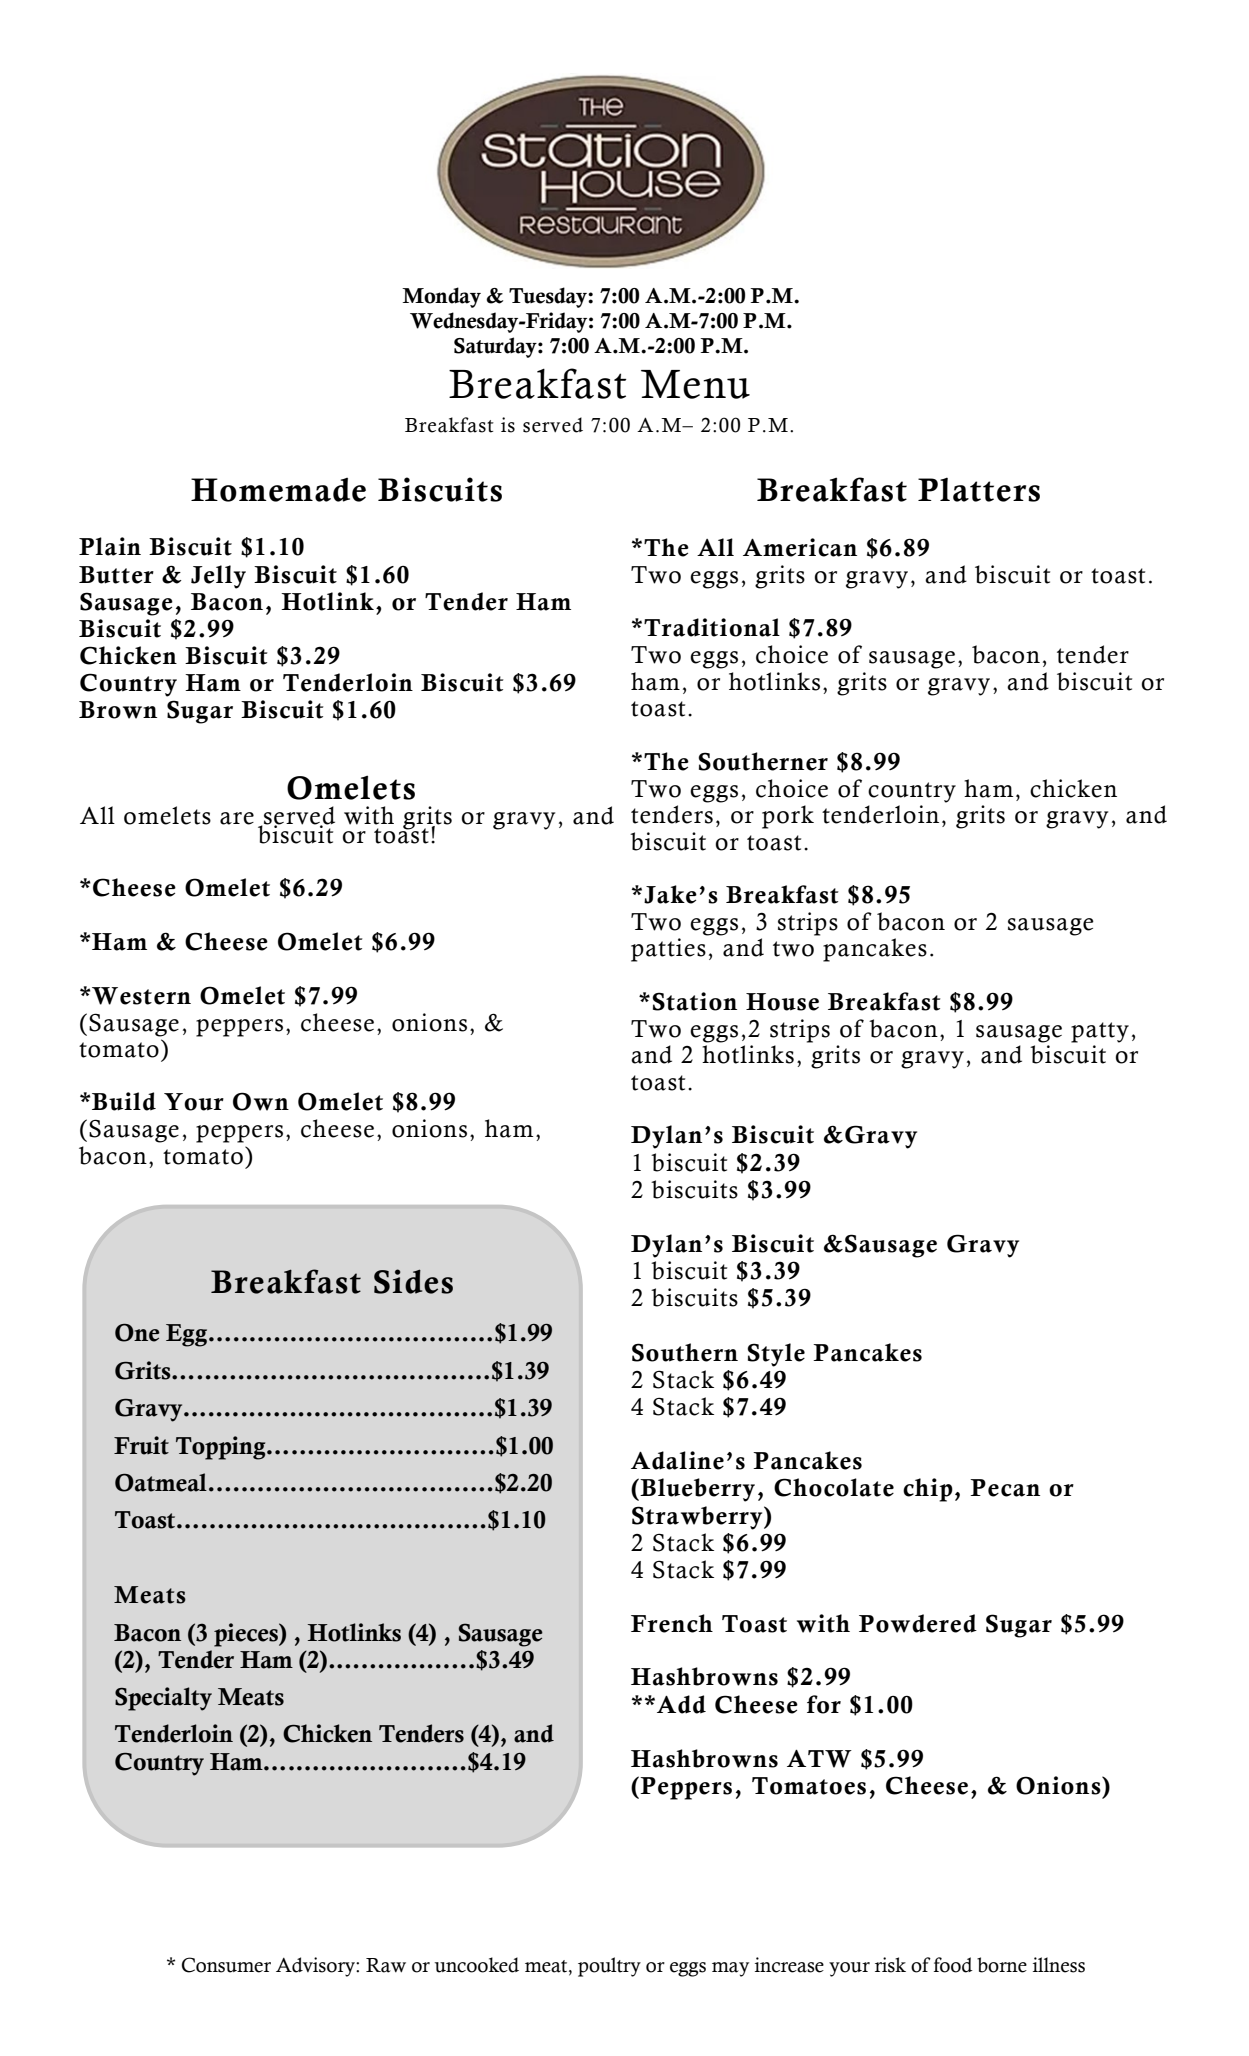 The height and width of the page is (2056, 1249). What do you see at coordinates (712, 627) in the page?
I see `Traditional` at bounding box center [712, 627].
